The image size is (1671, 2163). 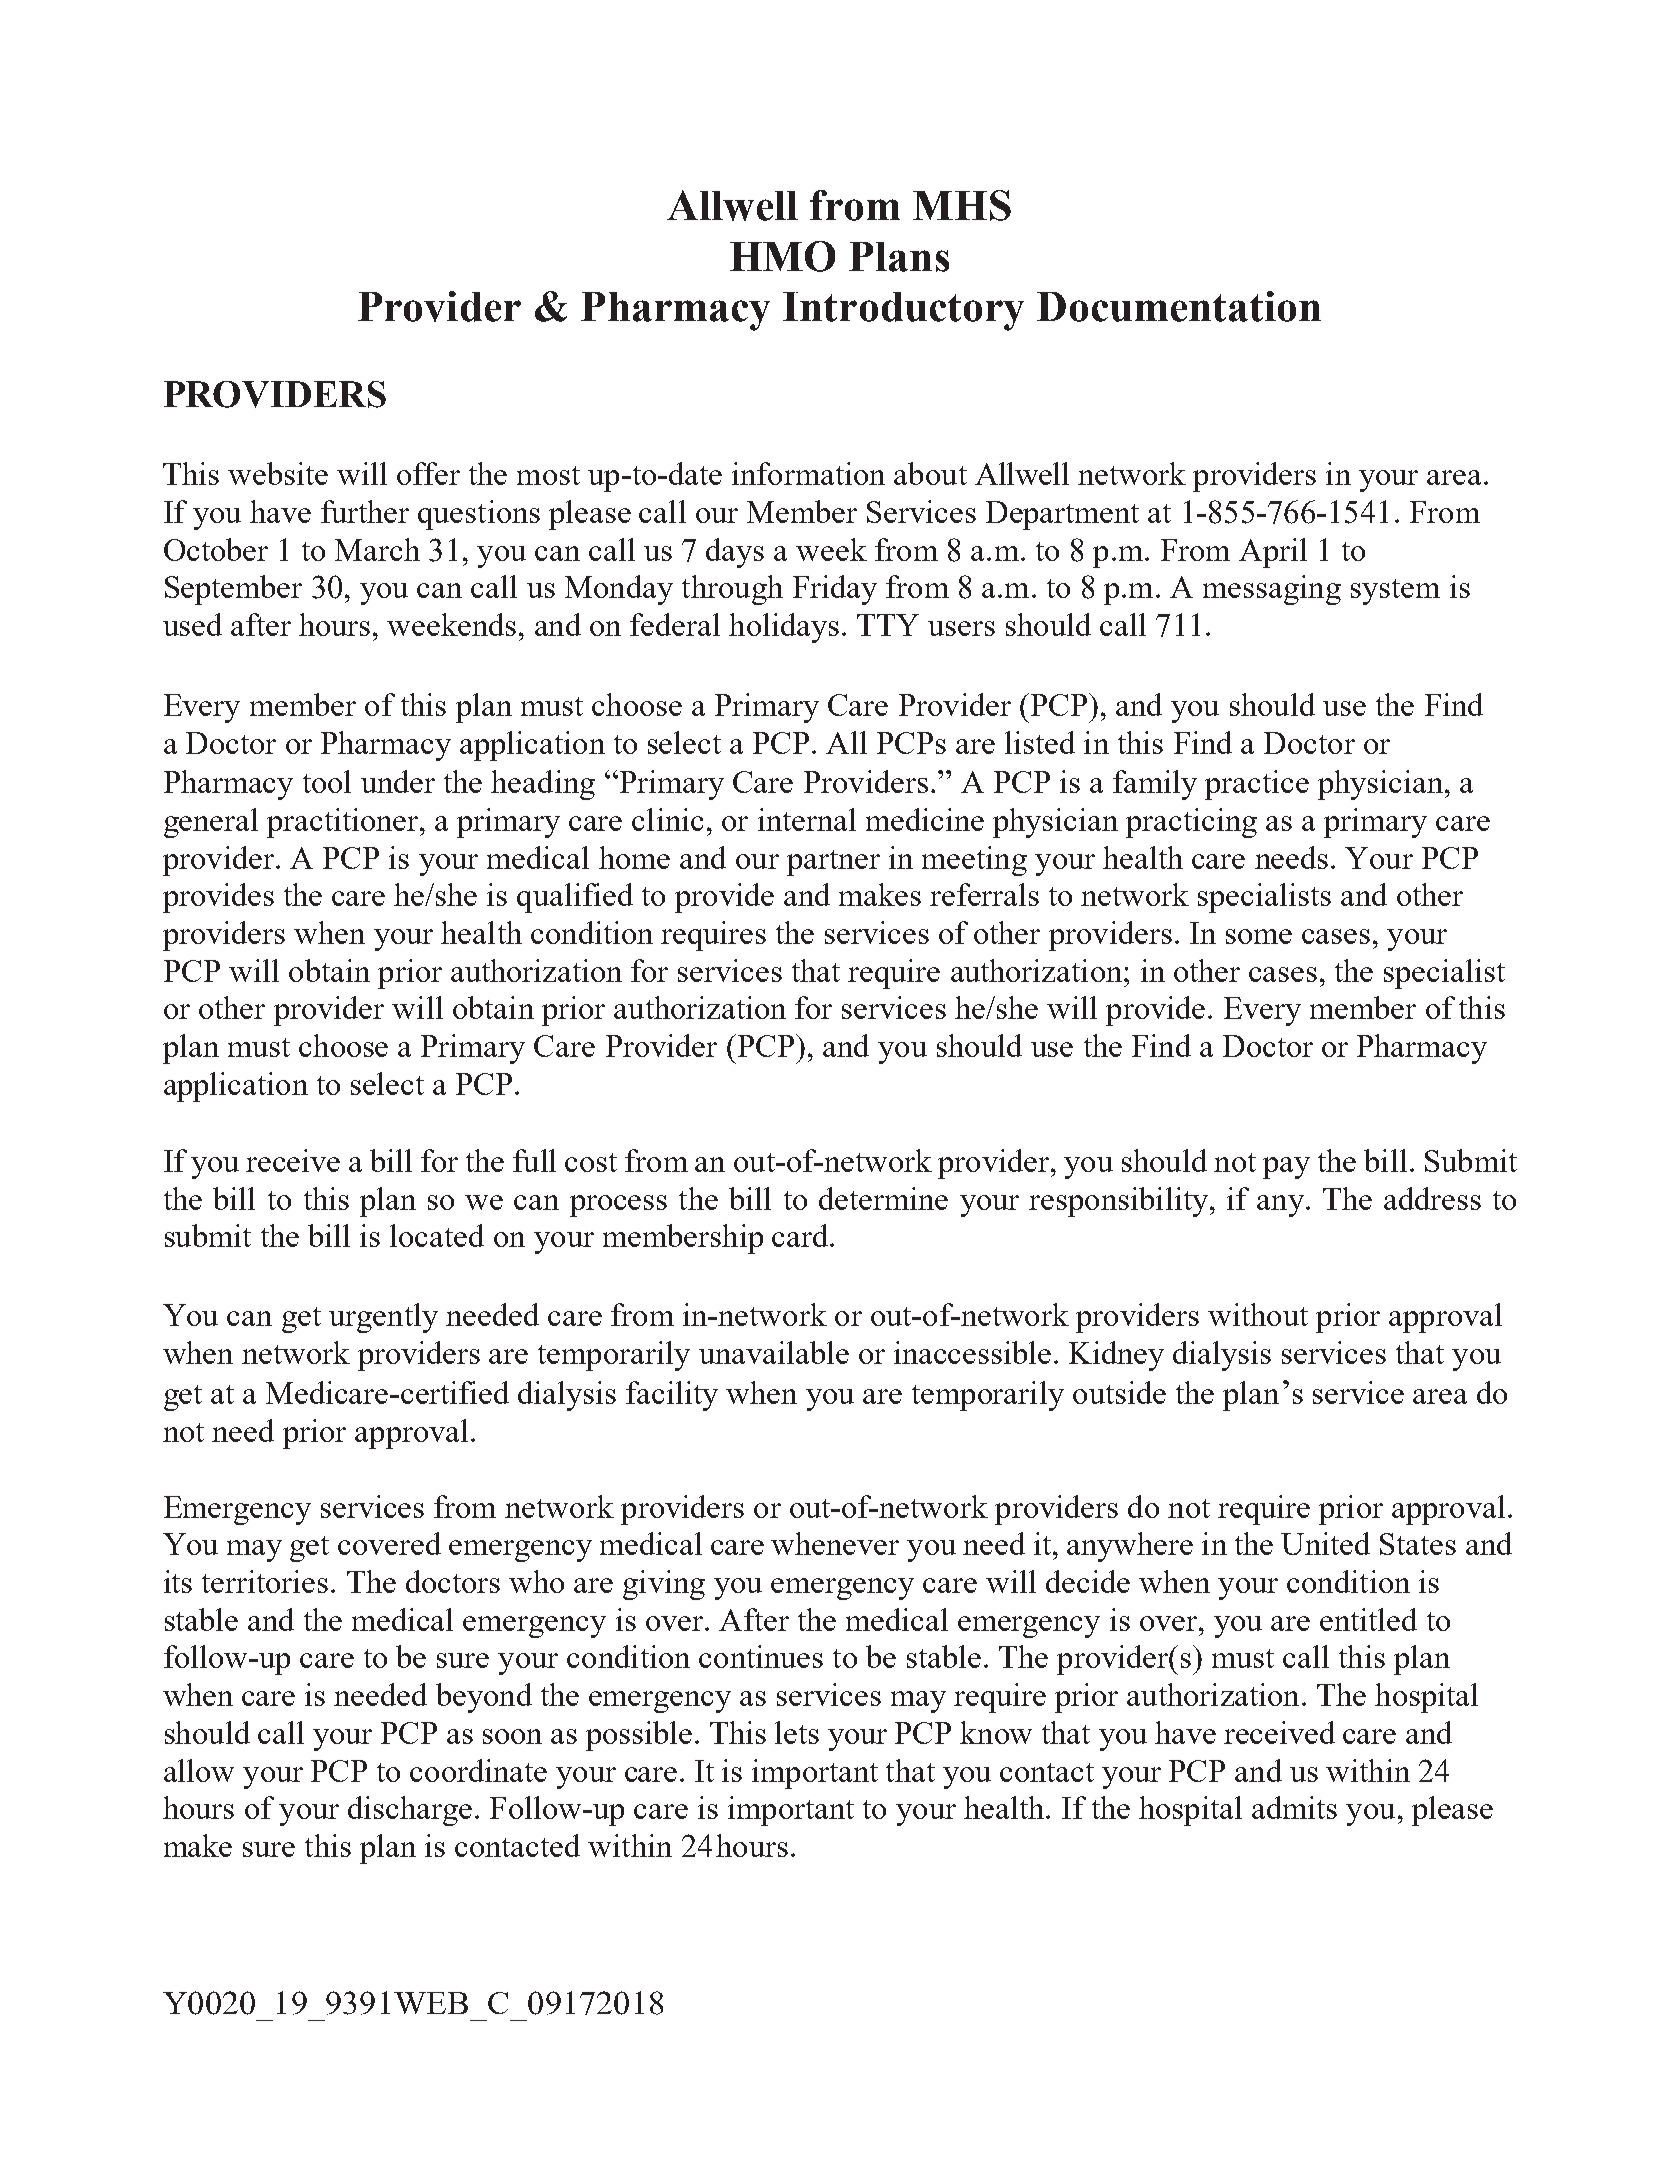 What do you see at coordinates (1259, 936) in the screenshot?
I see `some` at bounding box center [1259, 936].
